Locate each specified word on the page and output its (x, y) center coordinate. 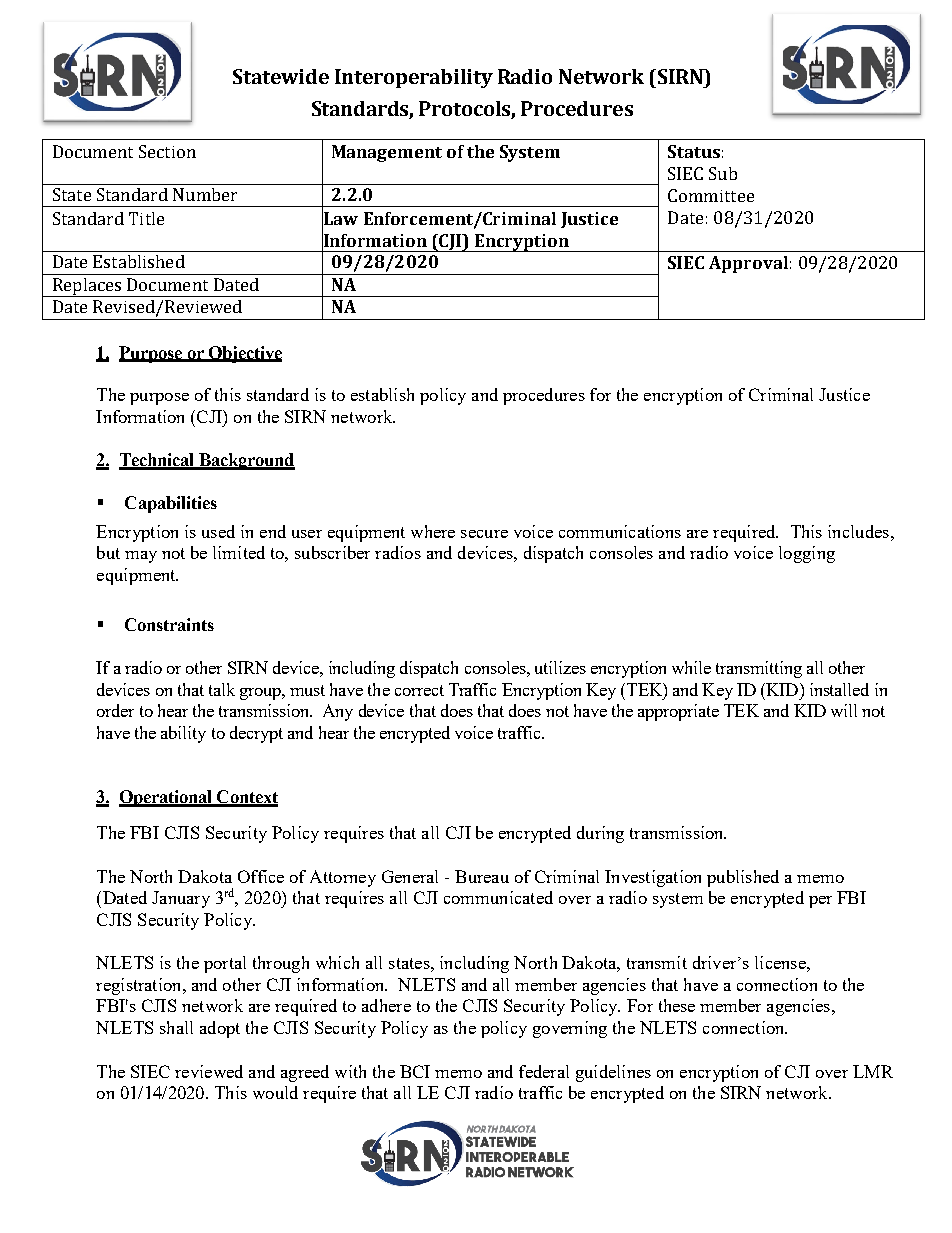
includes (858, 531)
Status (694, 151)
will (844, 710)
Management (387, 153)
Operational (167, 798)
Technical (158, 461)
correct (419, 690)
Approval (748, 264)
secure (484, 534)
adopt (220, 1029)
